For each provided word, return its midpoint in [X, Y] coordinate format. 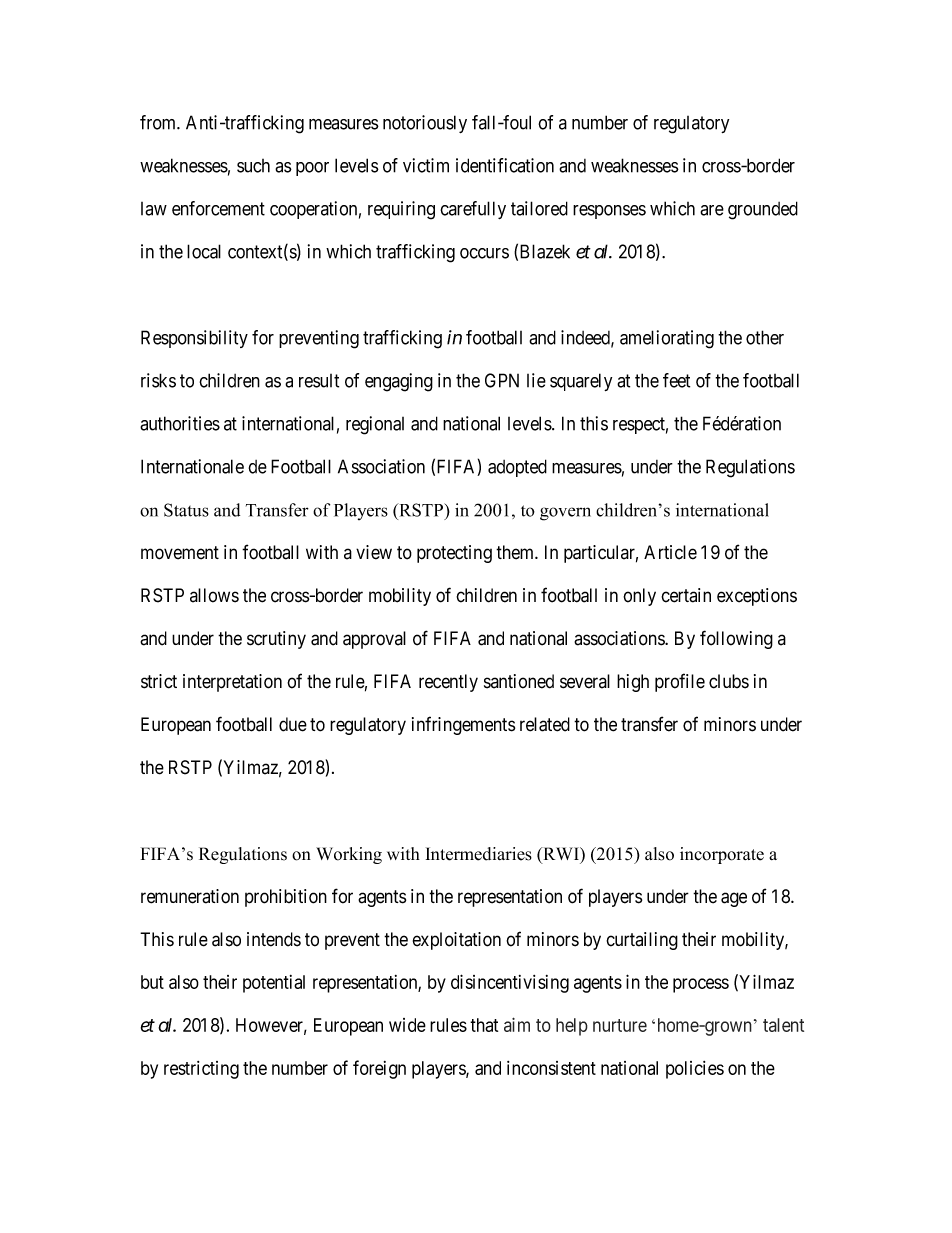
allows [214, 595]
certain [686, 595]
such [253, 166]
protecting [454, 554]
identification [505, 165]
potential [274, 984]
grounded [763, 210]
